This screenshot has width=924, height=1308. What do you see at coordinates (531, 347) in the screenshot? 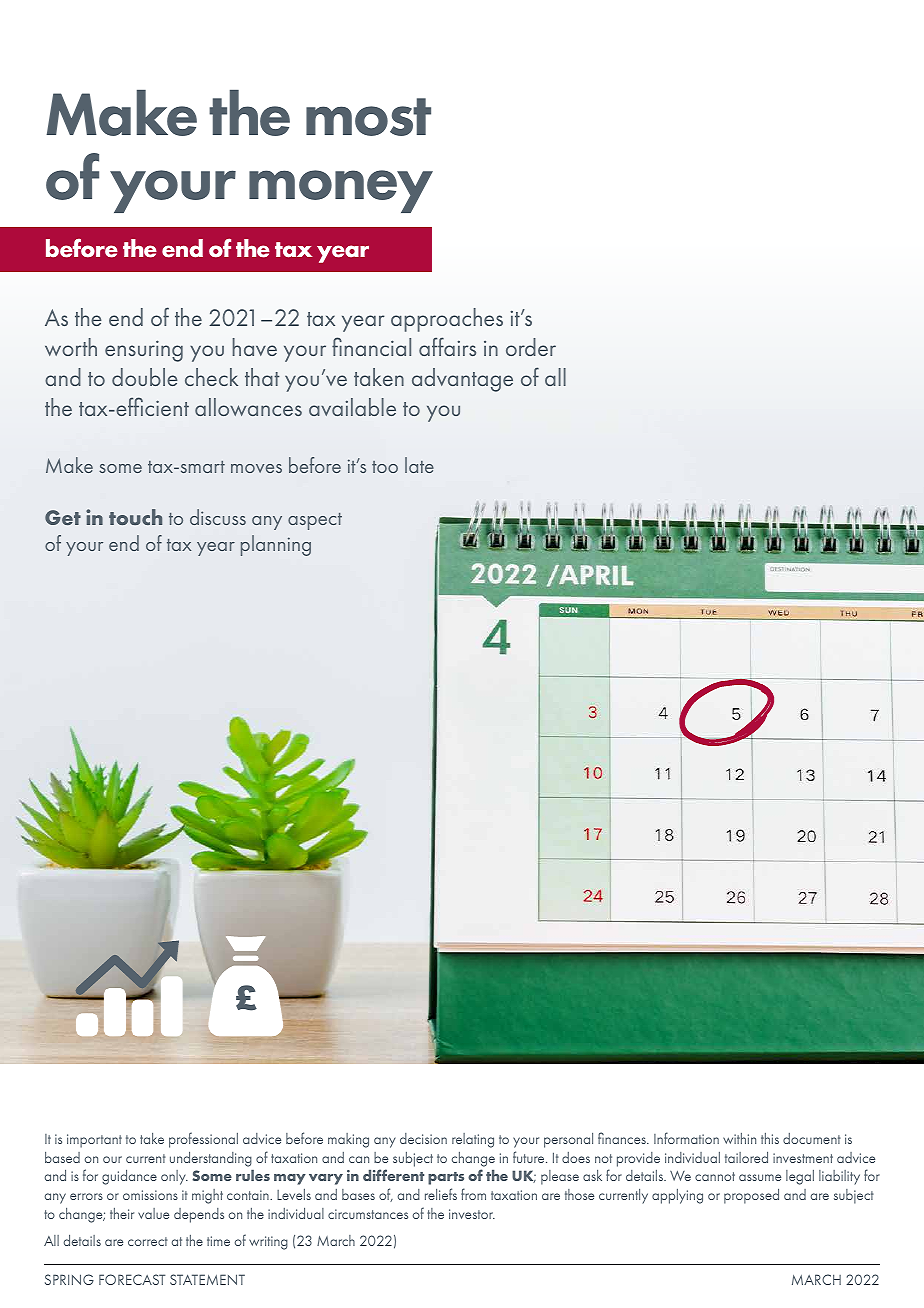
I see `order` at bounding box center [531, 347].
